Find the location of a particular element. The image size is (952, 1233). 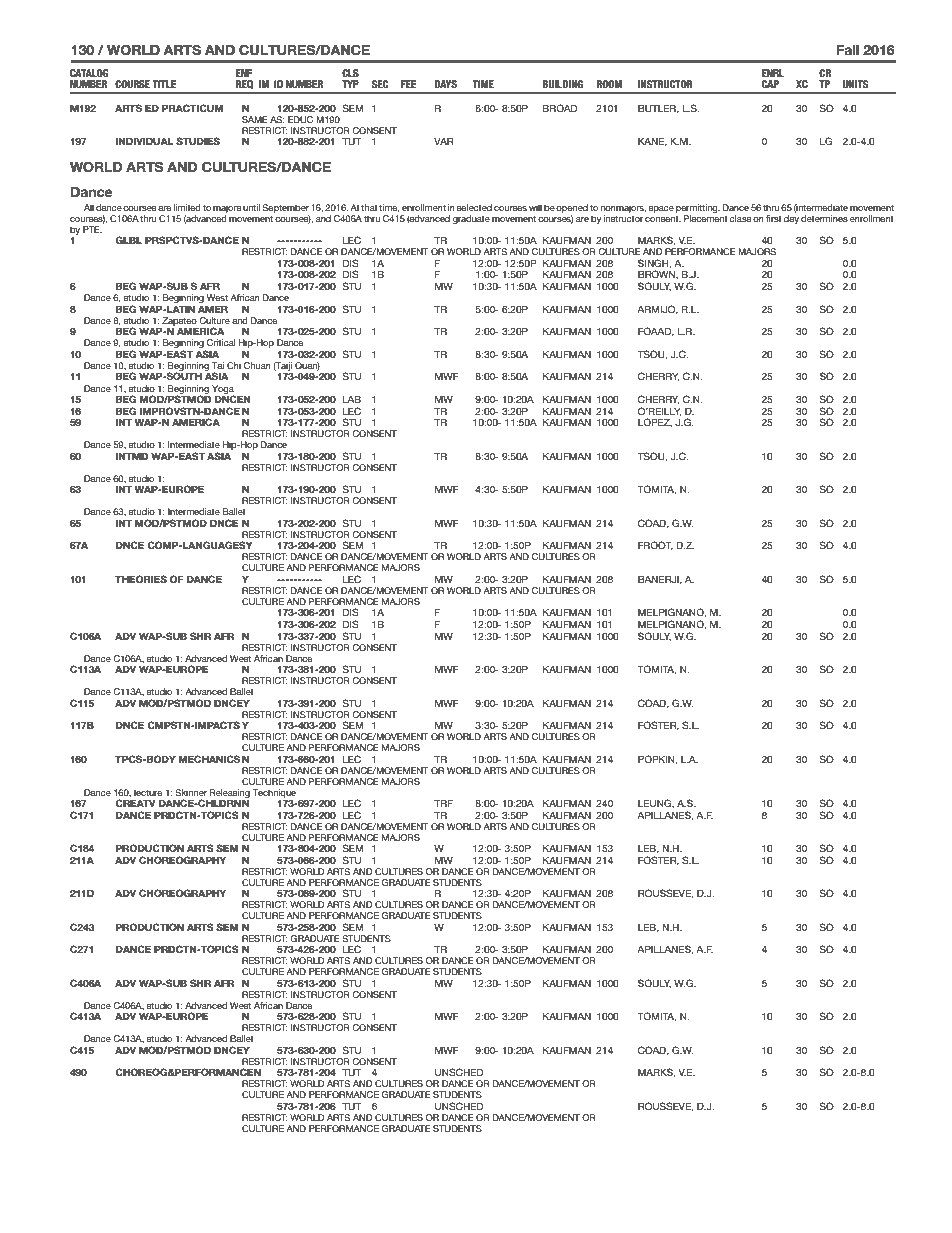

selected is located at coordinates (474, 207).
